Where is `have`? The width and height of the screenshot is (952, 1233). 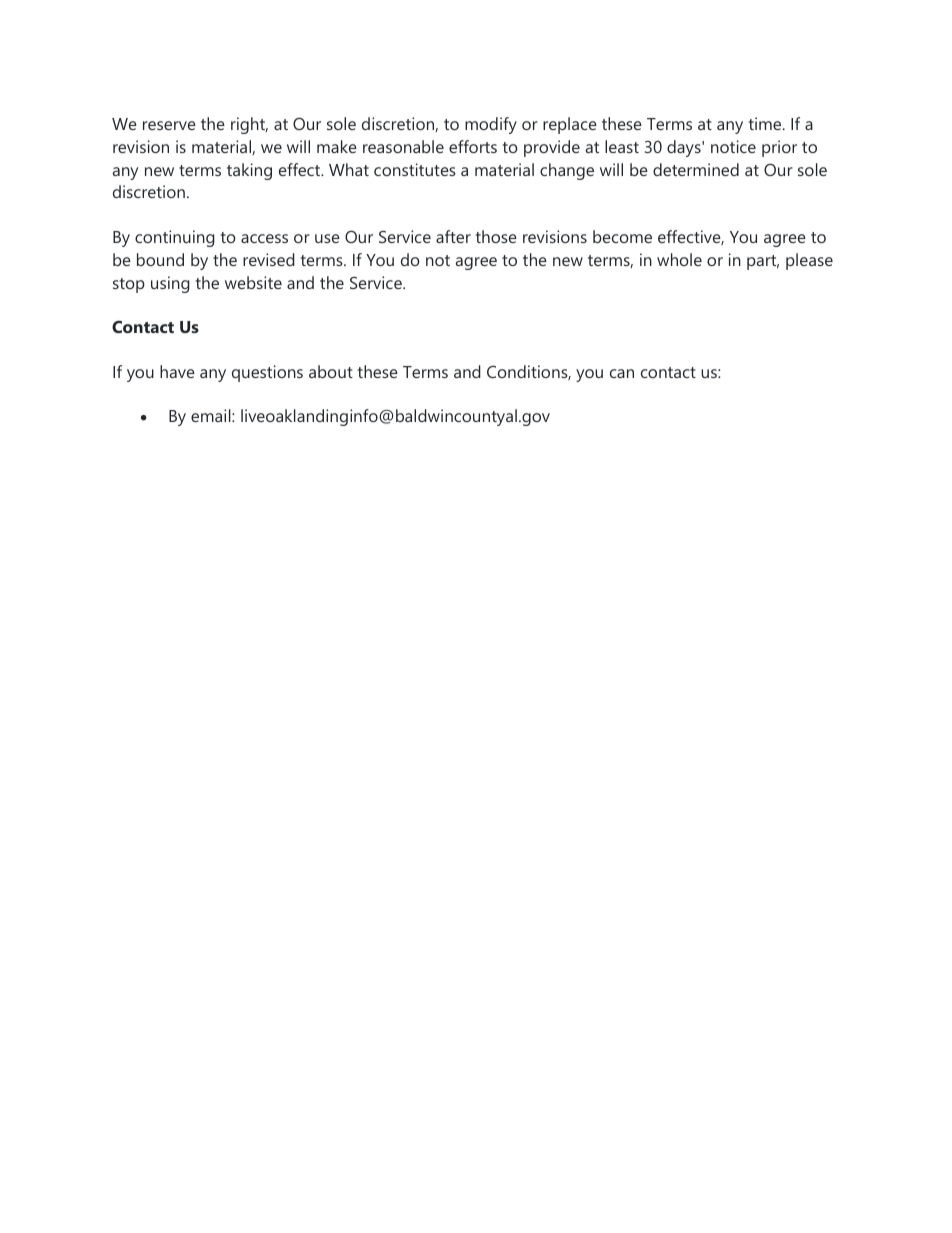 have is located at coordinates (177, 371).
